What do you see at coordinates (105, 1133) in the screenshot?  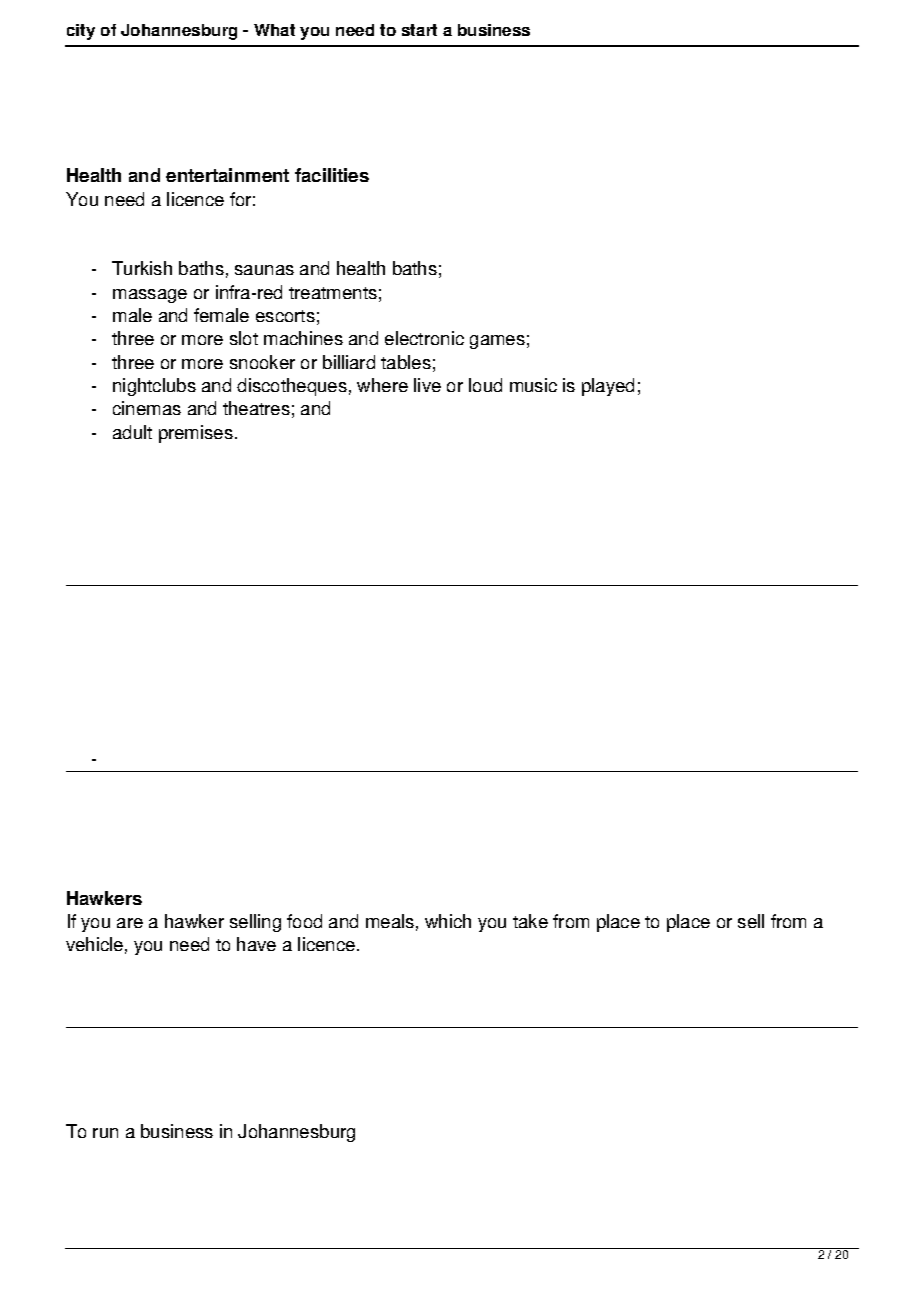 I see `run` at bounding box center [105, 1133].
